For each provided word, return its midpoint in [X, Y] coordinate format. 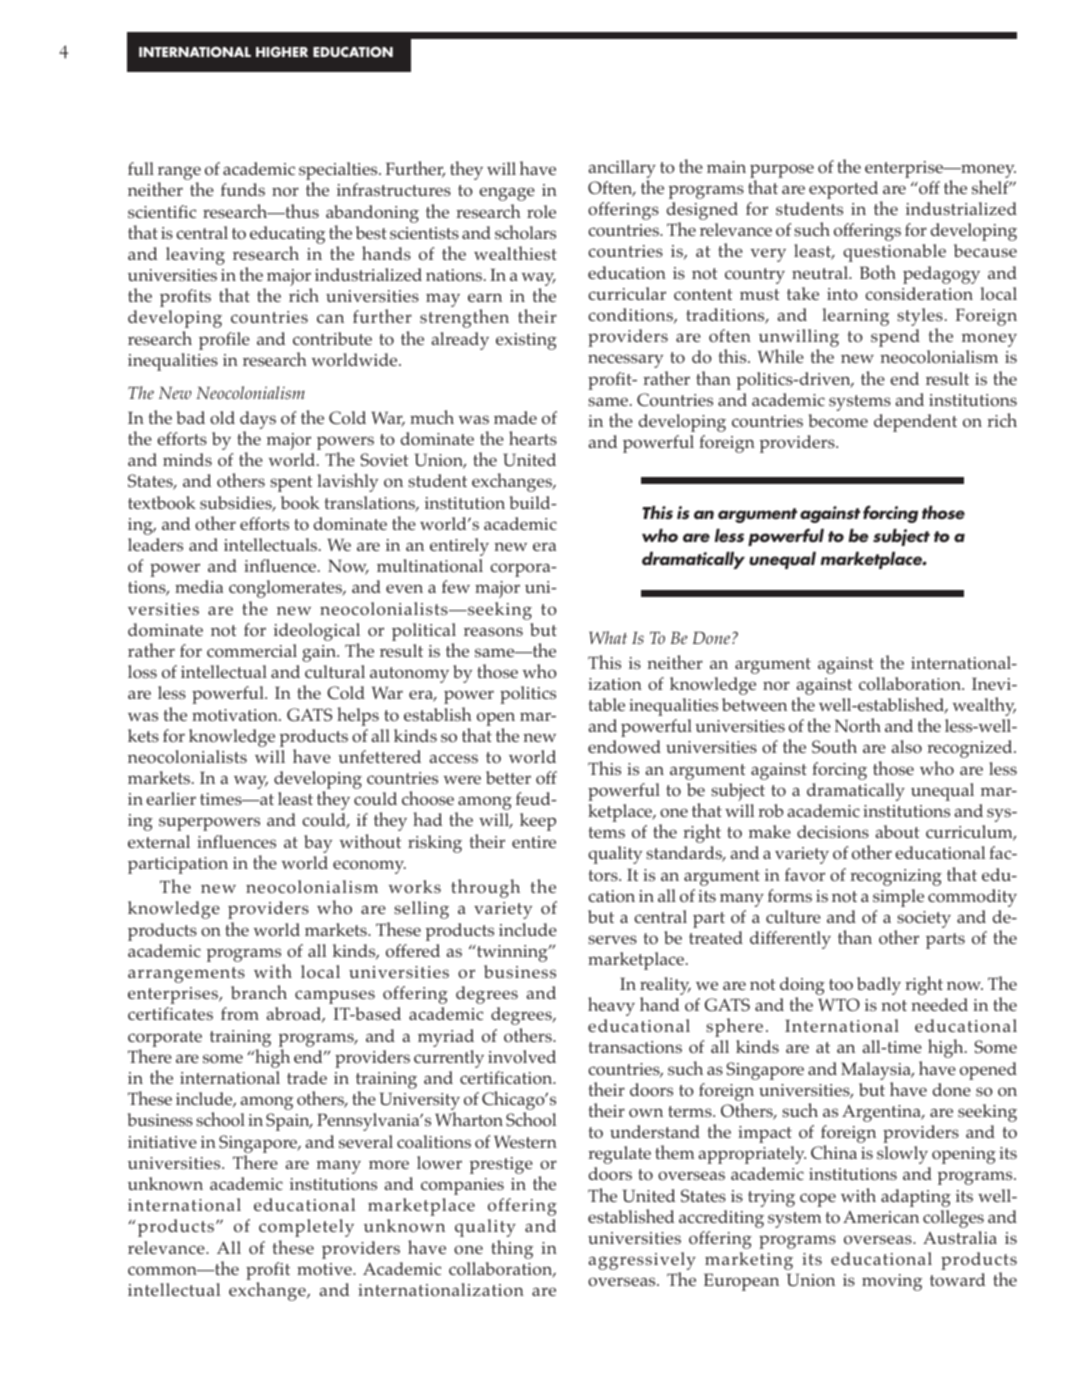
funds [243, 189]
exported [845, 191]
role [541, 211]
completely [306, 1228]
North [858, 725]
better [508, 777]
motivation [236, 715]
